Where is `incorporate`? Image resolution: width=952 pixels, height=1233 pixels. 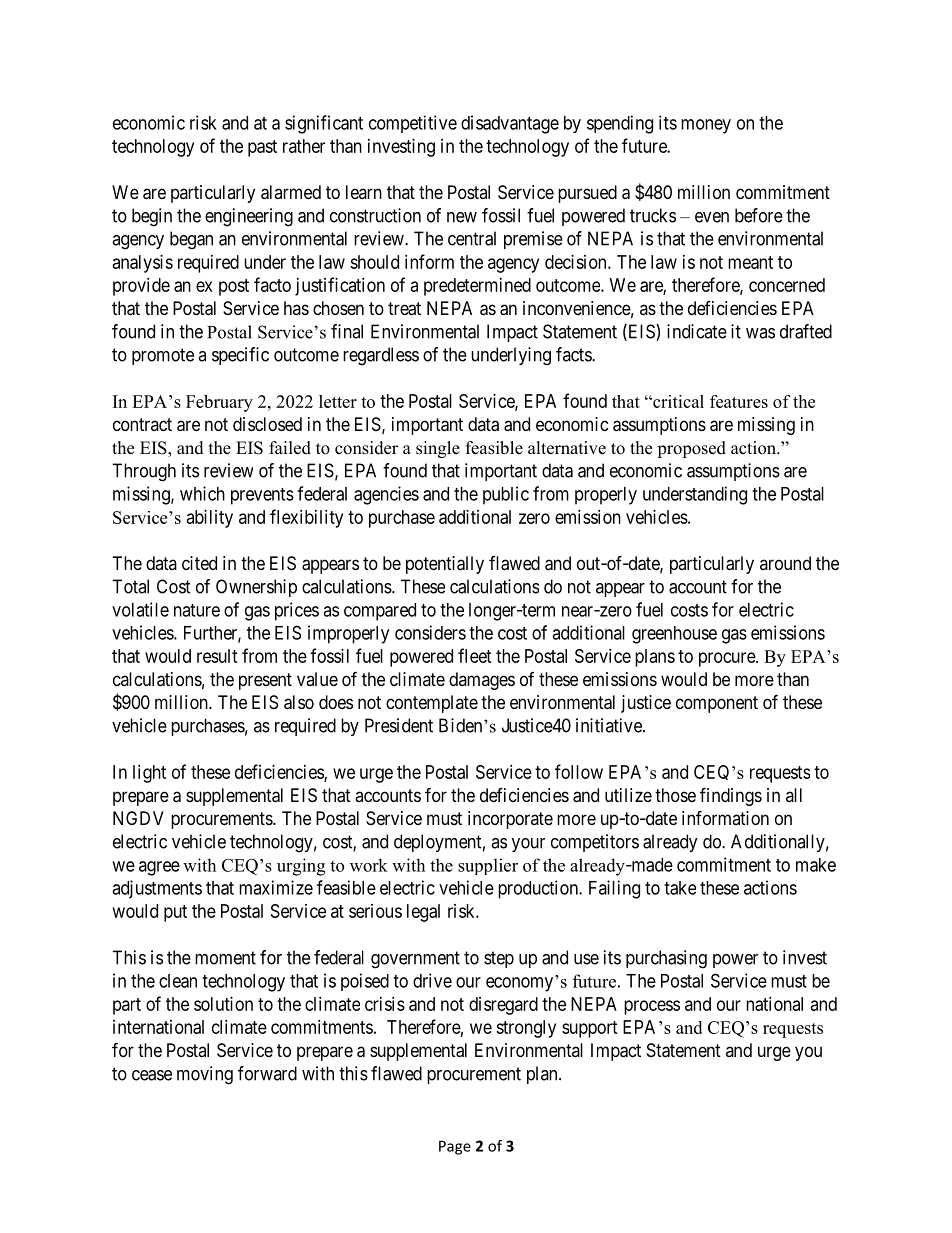
incorporate is located at coordinates (510, 820).
